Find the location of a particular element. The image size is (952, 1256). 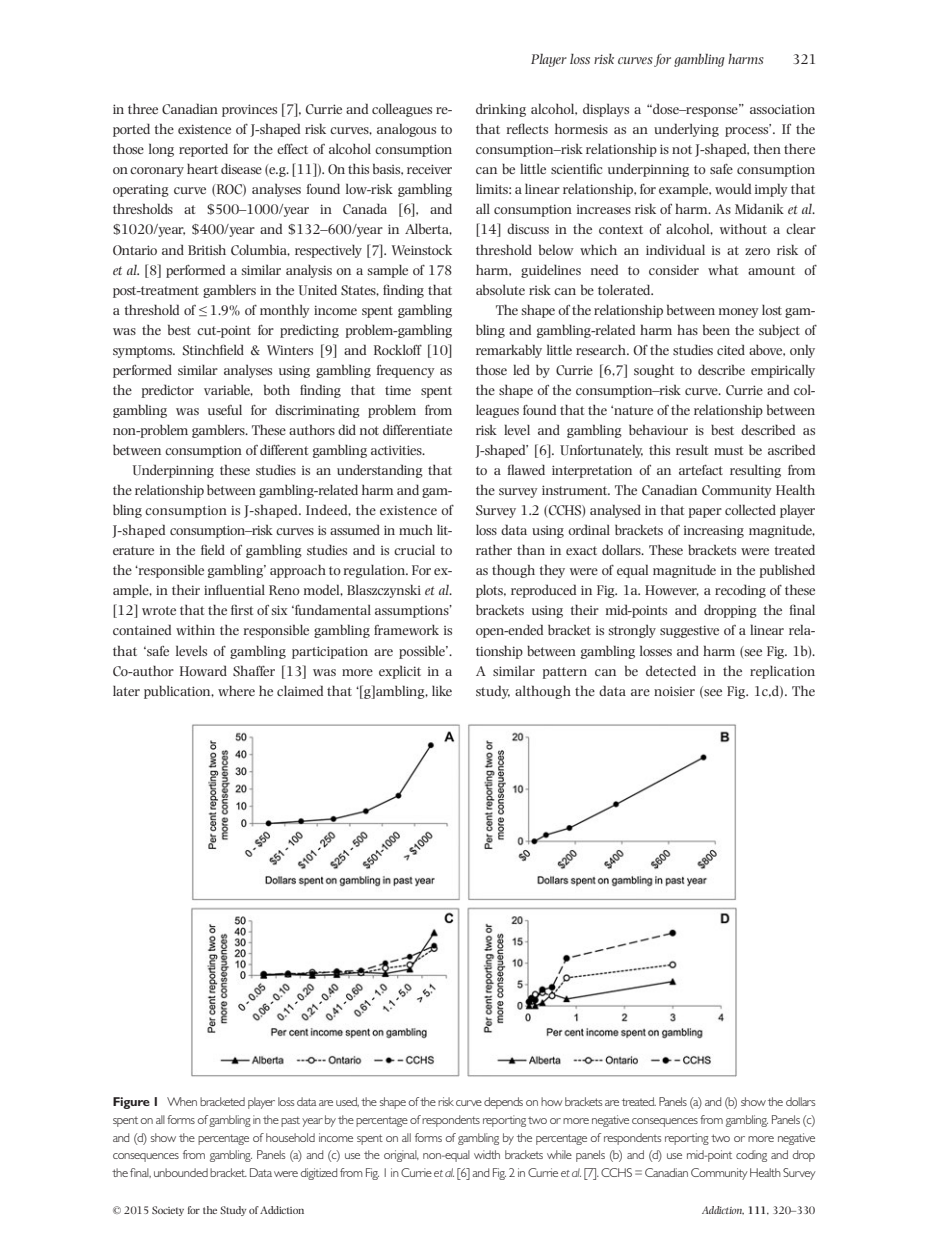

process is located at coordinates (748, 131).
